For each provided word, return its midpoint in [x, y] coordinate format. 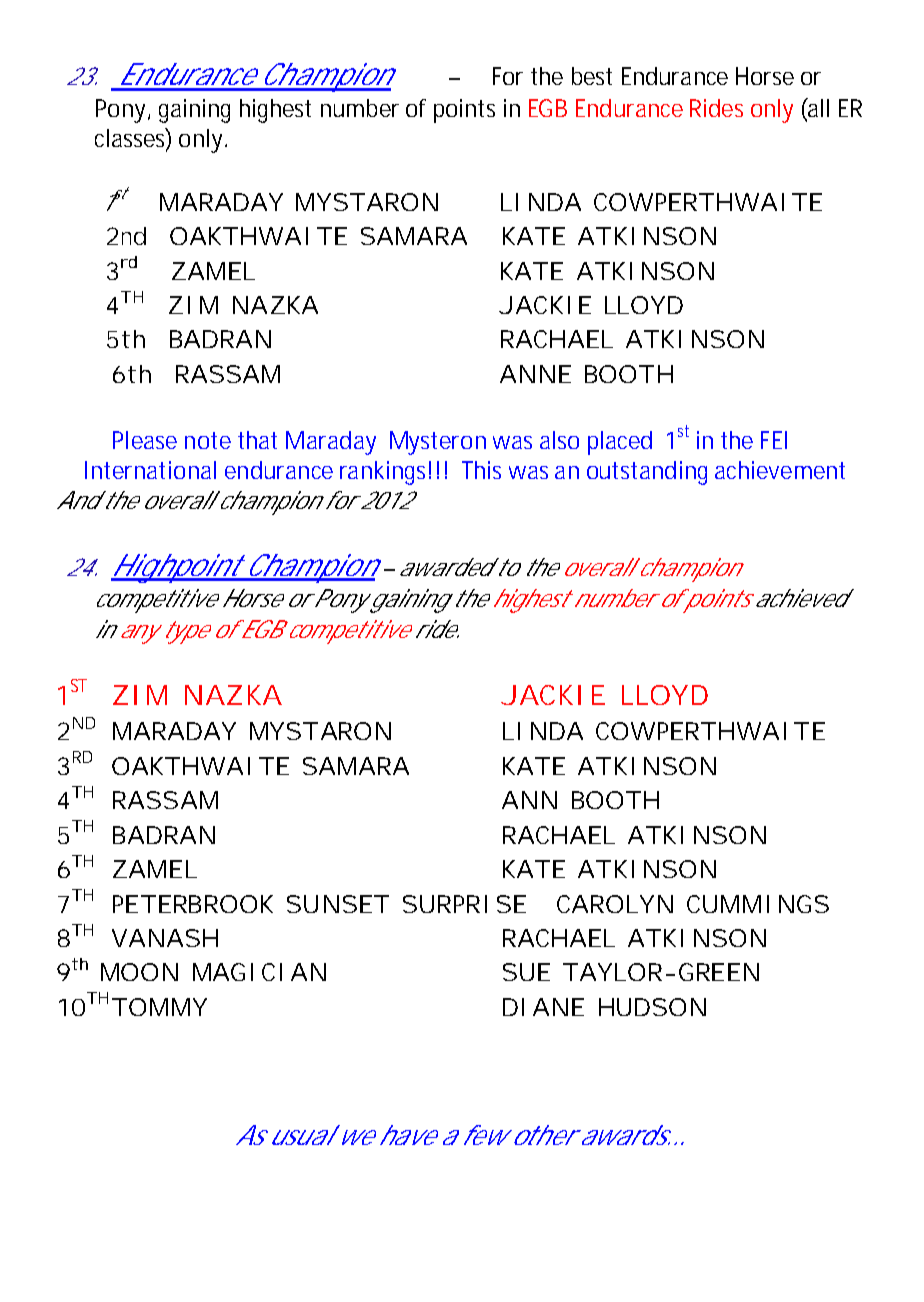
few [487, 1135]
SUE [526, 972]
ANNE [535, 374]
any [138, 634]
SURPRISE [464, 904]
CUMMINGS [758, 904]
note [208, 440]
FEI [774, 440]
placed [620, 443]
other [543, 1135]
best [592, 76]
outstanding [647, 473]
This [481, 470]
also [559, 440]
